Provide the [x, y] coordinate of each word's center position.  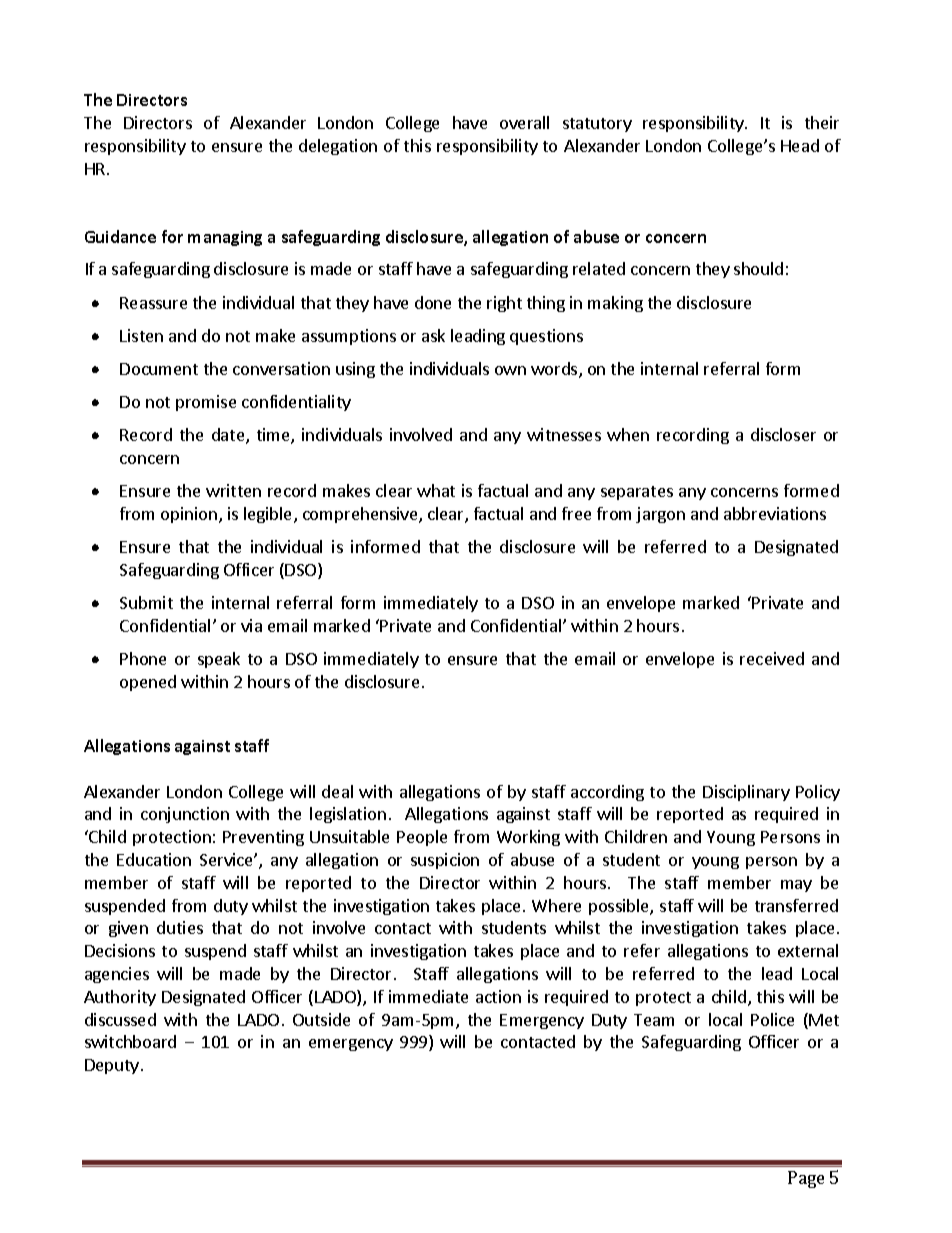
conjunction [185, 815]
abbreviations [775, 513]
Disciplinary [746, 793]
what [436, 490]
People [422, 838]
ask [433, 335]
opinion [190, 515]
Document [159, 369]
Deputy [112, 1066]
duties [180, 927]
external [808, 950]
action [498, 996]
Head [800, 145]
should [758, 268]
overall [524, 122]
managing [225, 238]
